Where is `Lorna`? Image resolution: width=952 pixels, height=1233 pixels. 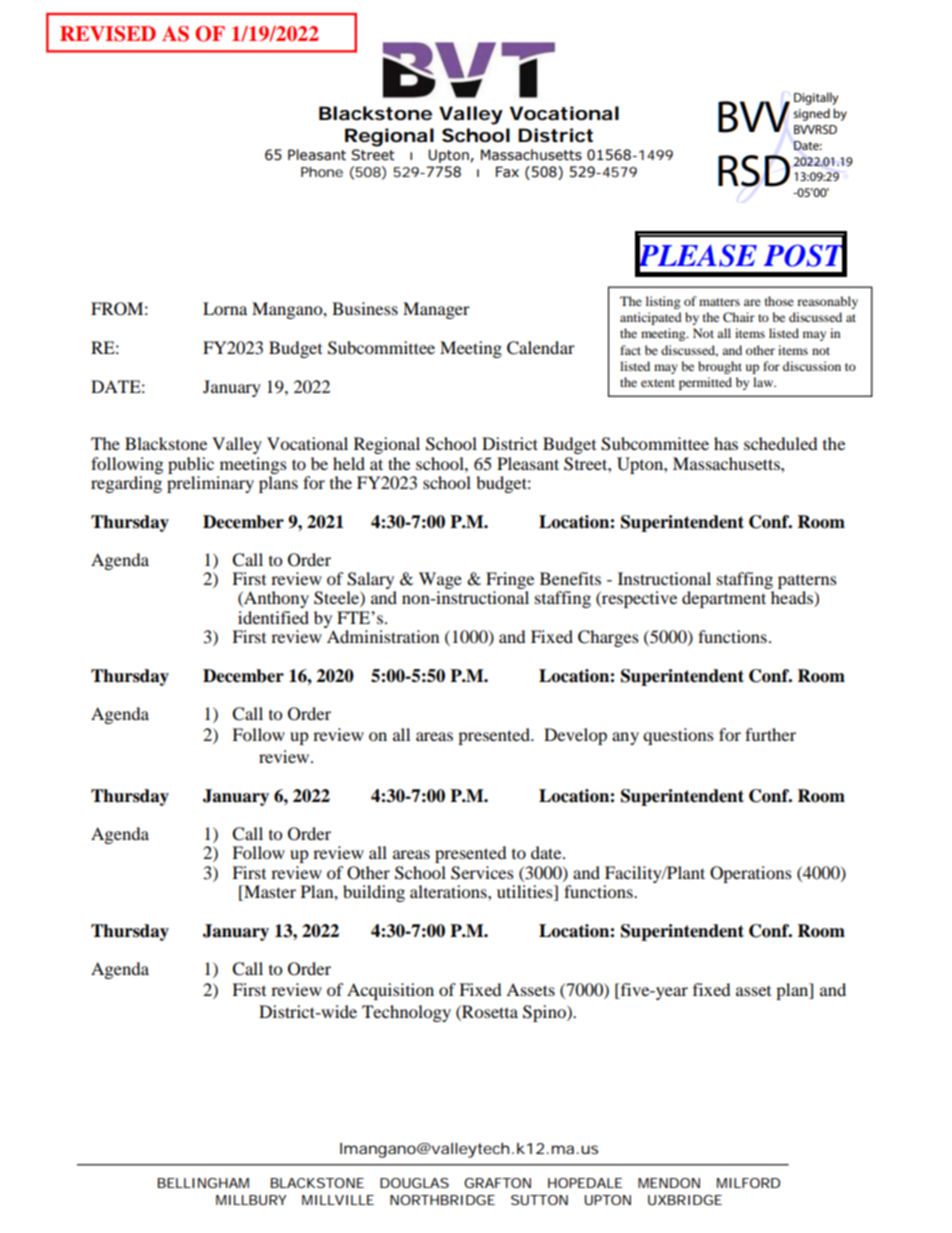
Lorna is located at coordinates (225, 308).
